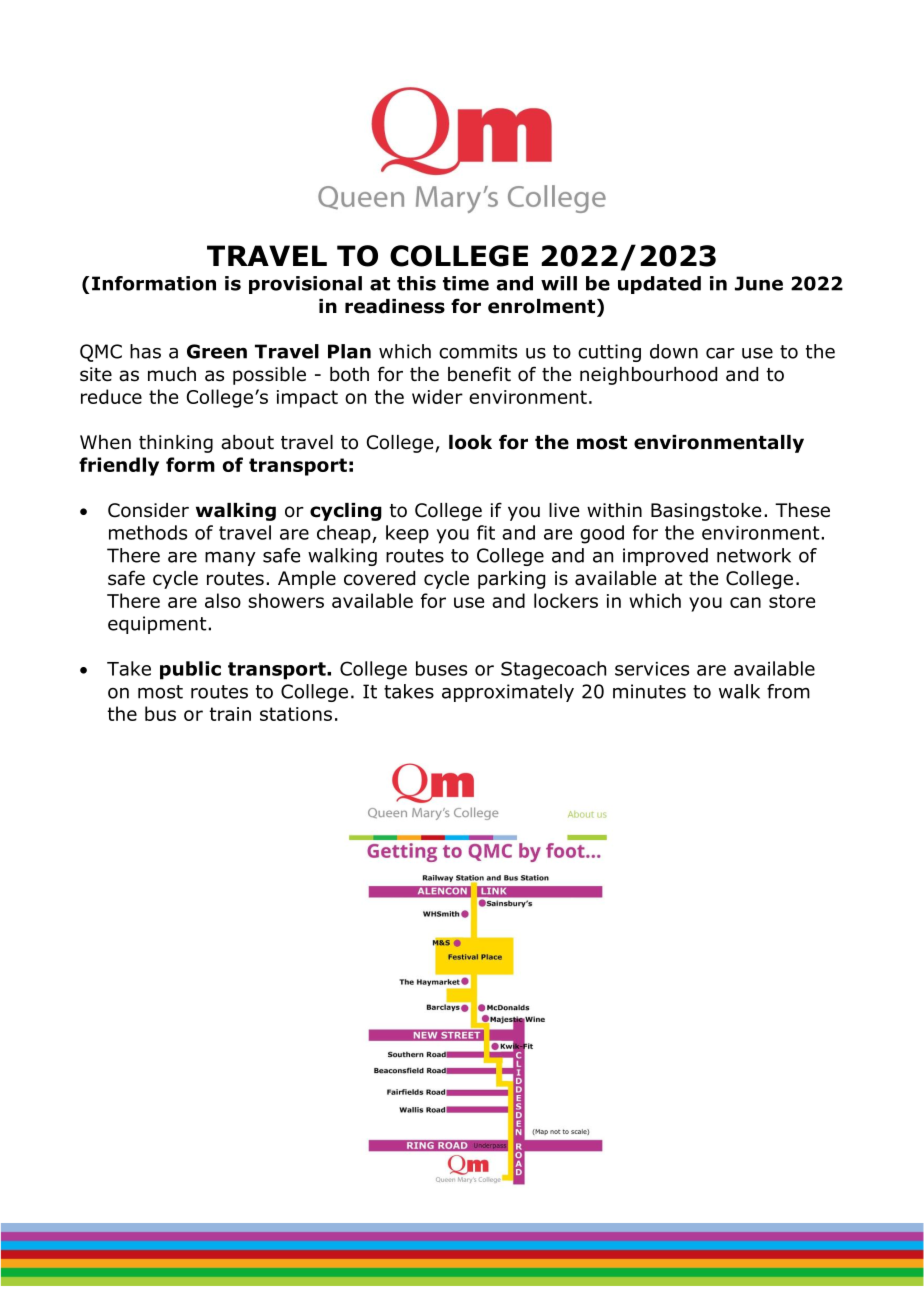 The height and width of the screenshot is (1308, 924). What do you see at coordinates (466, 283) in the screenshot?
I see `time` at bounding box center [466, 283].
